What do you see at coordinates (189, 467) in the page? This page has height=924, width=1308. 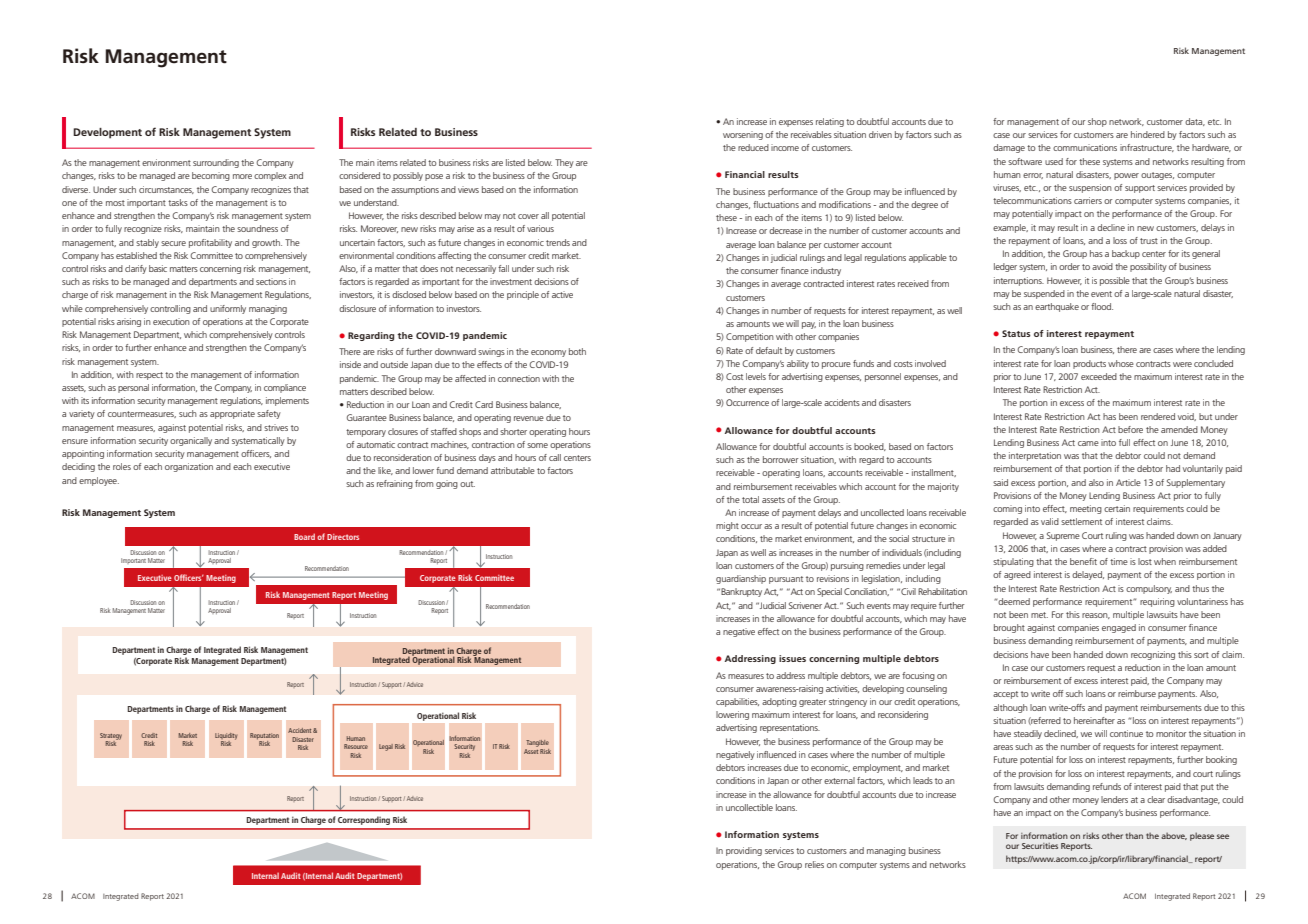 I see `organization` at bounding box center [189, 467].
